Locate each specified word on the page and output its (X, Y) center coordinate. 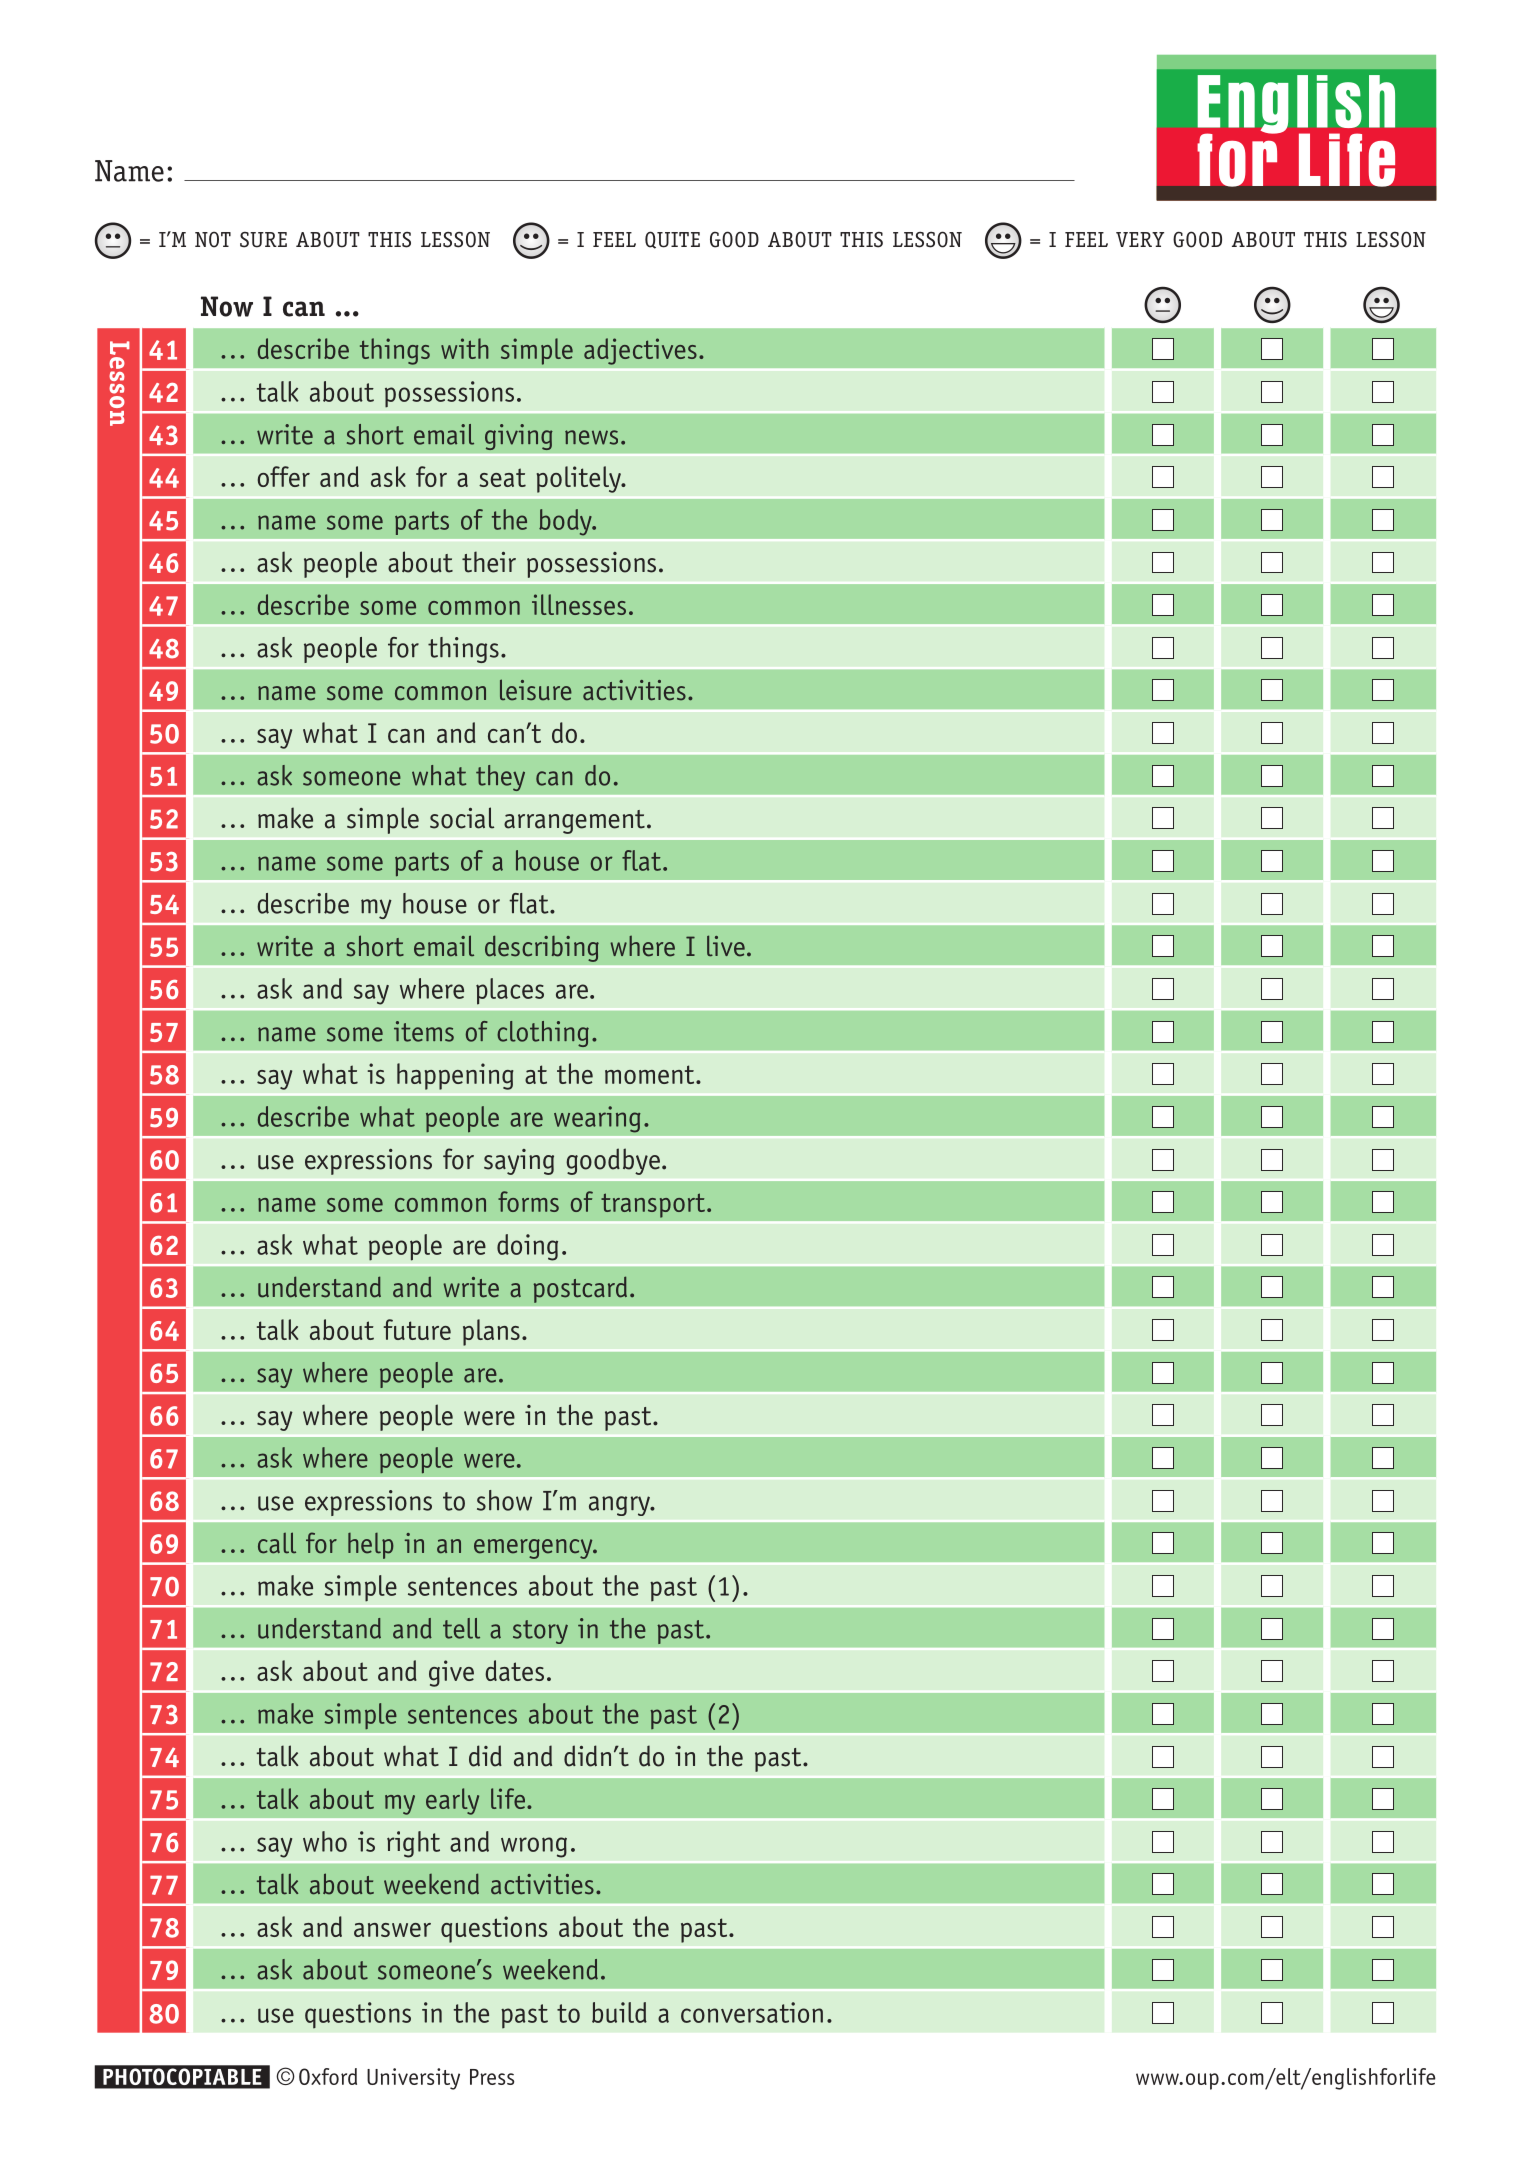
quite (672, 240)
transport (653, 1205)
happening (455, 1076)
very (1140, 239)
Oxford (328, 2076)
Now (227, 306)
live (726, 946)
